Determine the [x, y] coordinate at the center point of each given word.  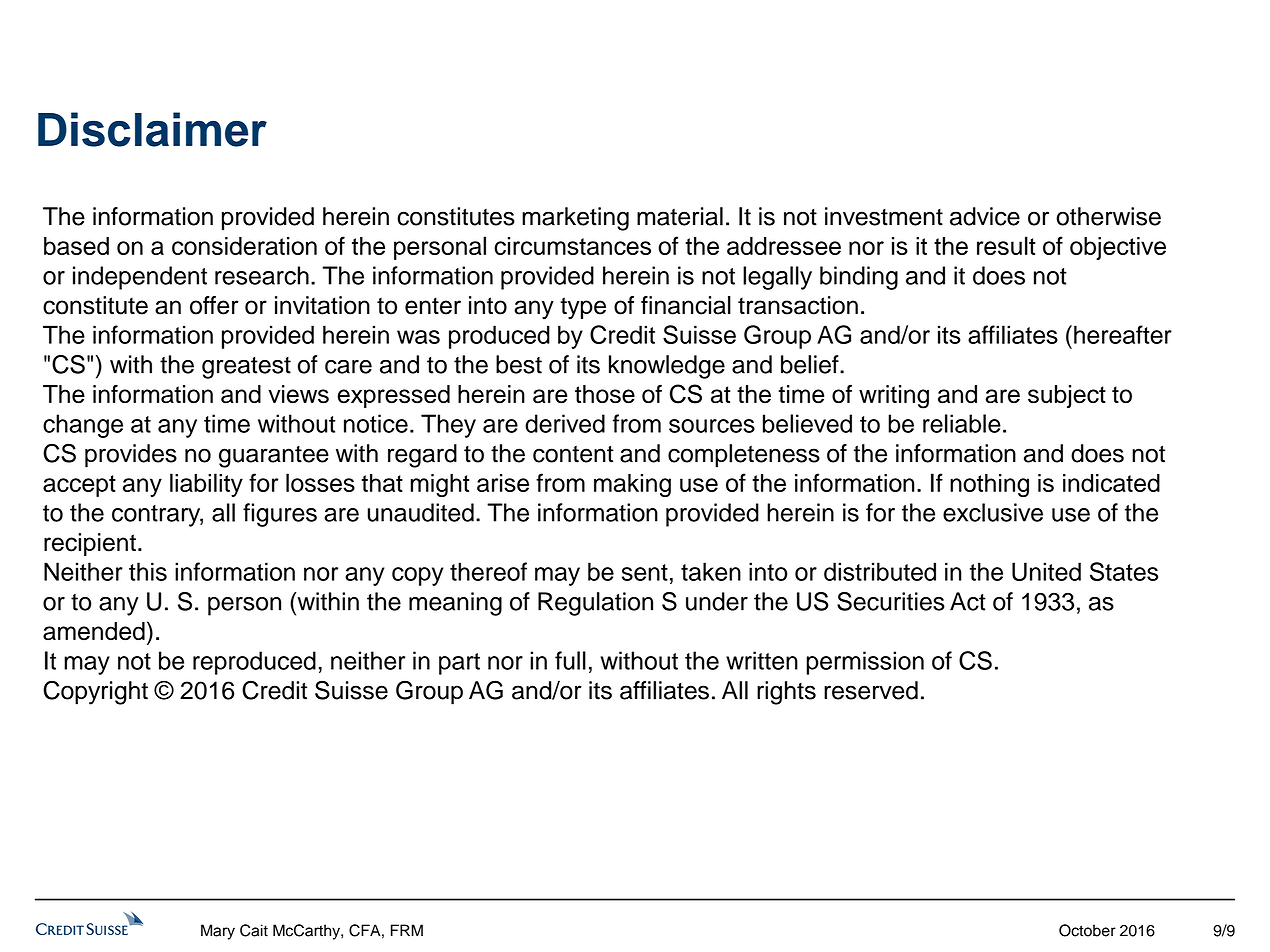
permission [865, 663]
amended [94, 631]
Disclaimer [152, 129]
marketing [575, 219]
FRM [407, 930]
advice [985, 216]
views [298, 394]
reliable [962, 423]
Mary [218, 932]
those [605, 394]
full [570, 660]
